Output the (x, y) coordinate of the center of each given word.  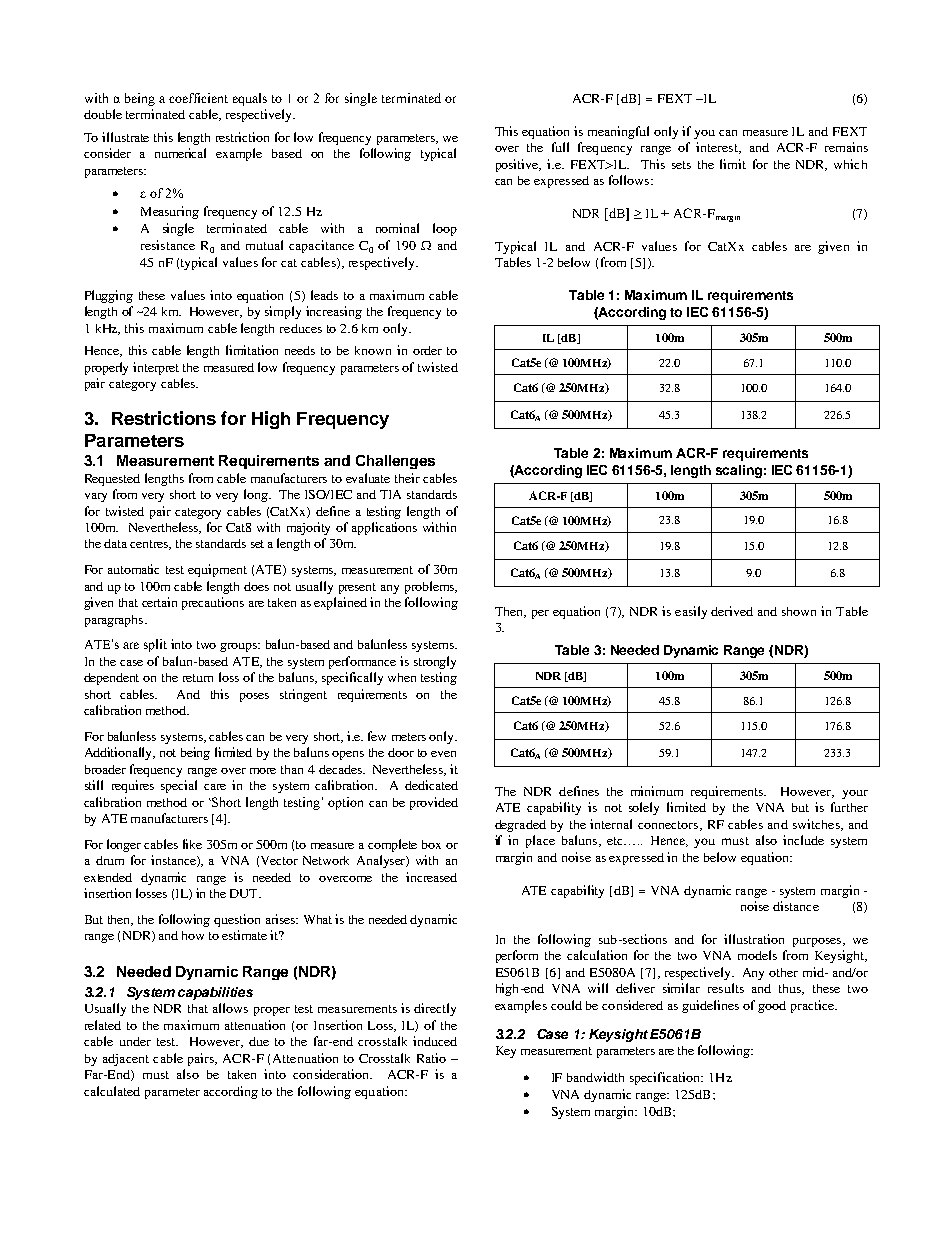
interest (718, 148)
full (560, 147)
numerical (180, 153)
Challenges (395, 462)
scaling (739, 471)
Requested (112, 480)
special (179, 786)
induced (435, 1041)
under (135, 1041)
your (855, 794)
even (443, 754)
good (772, 1007)
